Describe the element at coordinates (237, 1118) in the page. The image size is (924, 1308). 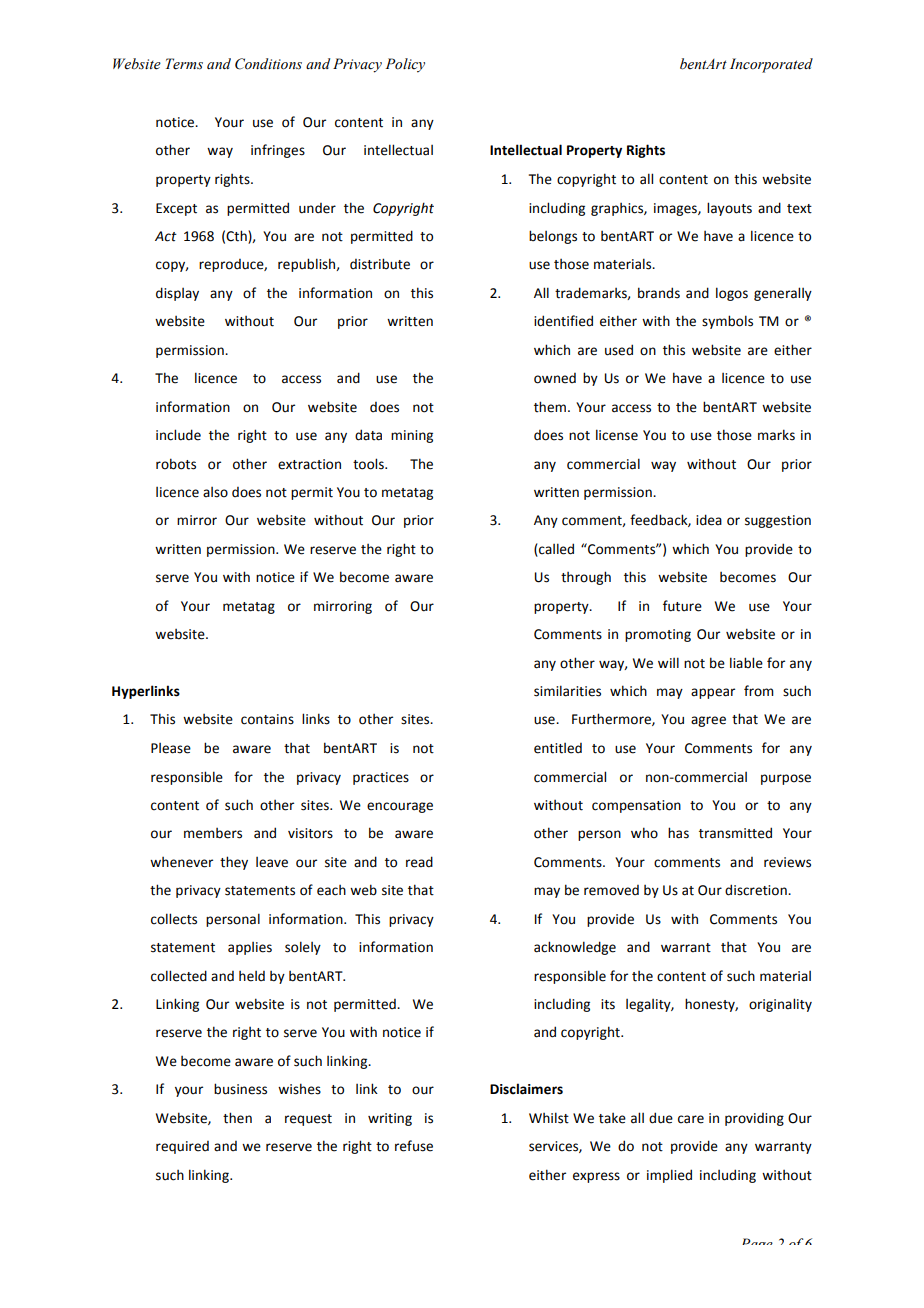
I see `then` at that location.
